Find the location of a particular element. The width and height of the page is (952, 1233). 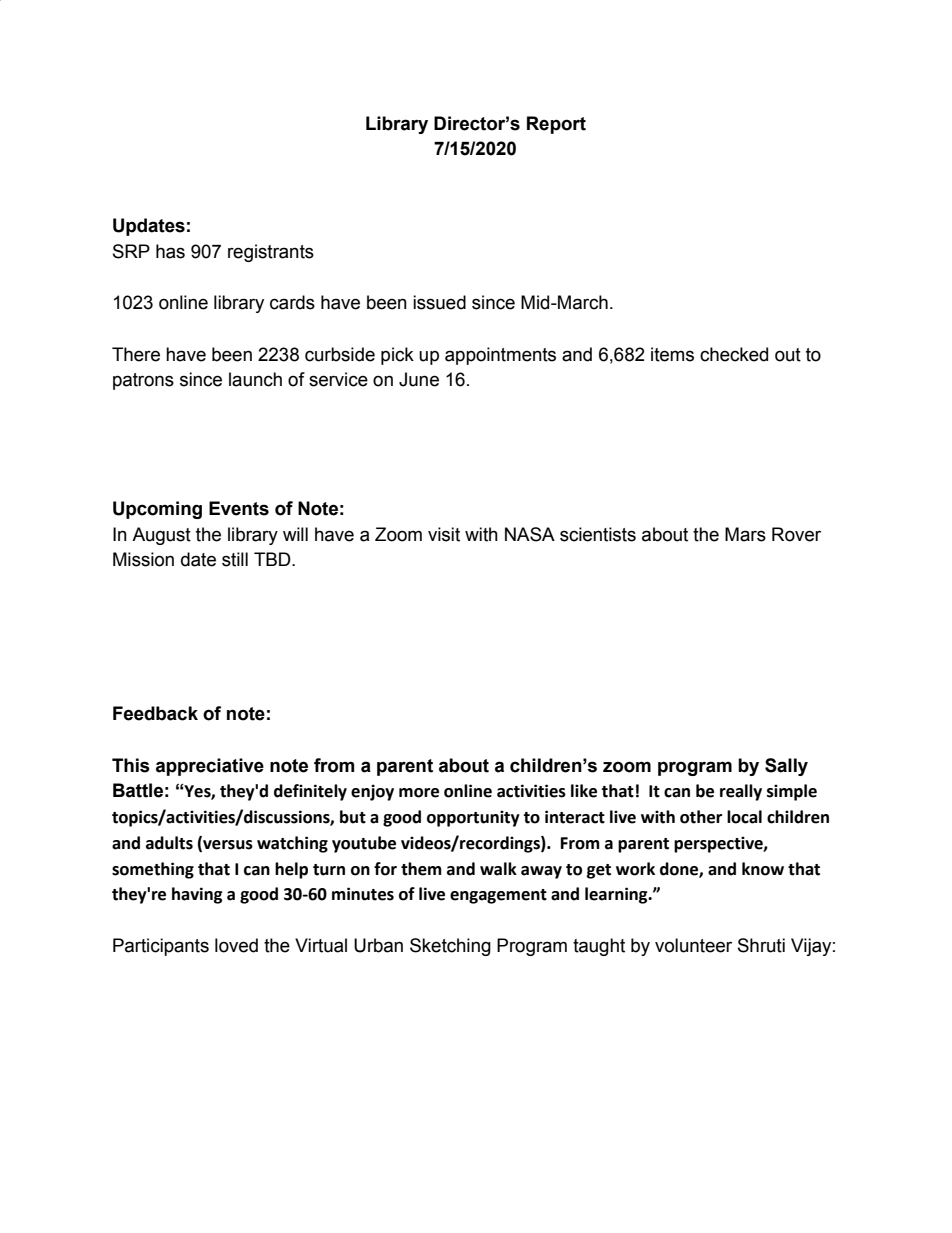

Sketching is located at coordinates (450, 947).
